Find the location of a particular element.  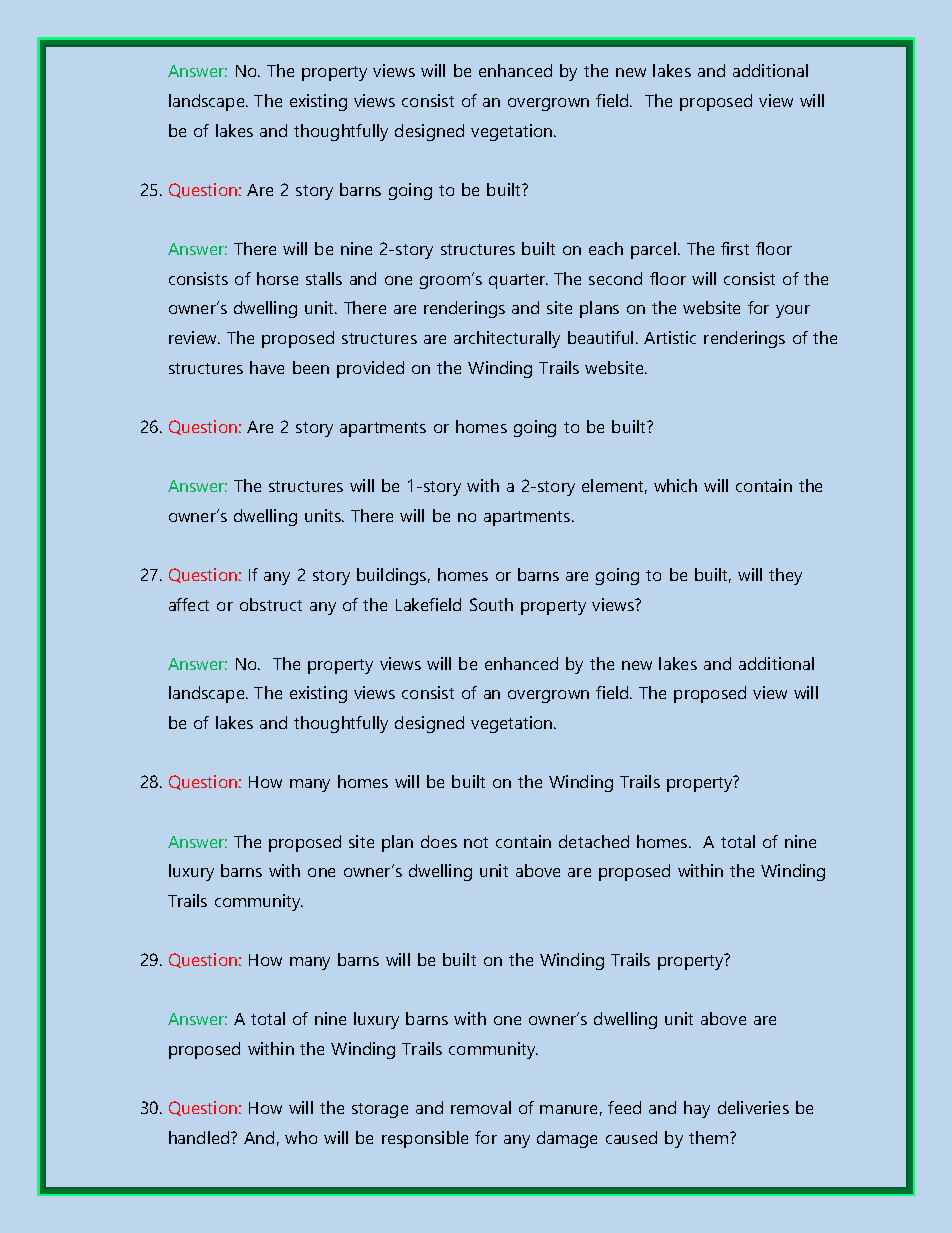

South is located at coordinates (491, 604).
